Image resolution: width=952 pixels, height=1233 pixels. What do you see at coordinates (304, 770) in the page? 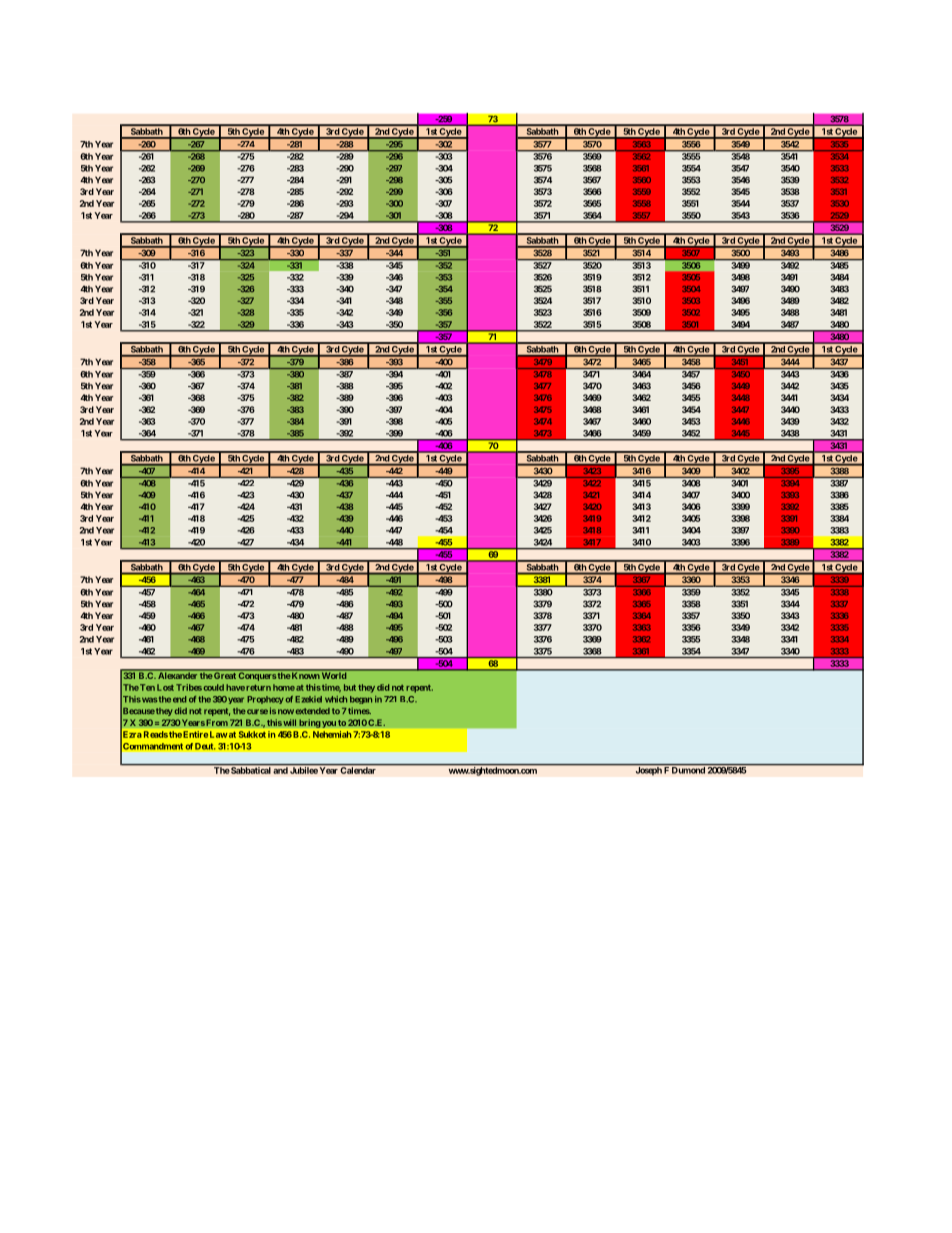
I see `Jubilee` at bounding box center [304, 770].
